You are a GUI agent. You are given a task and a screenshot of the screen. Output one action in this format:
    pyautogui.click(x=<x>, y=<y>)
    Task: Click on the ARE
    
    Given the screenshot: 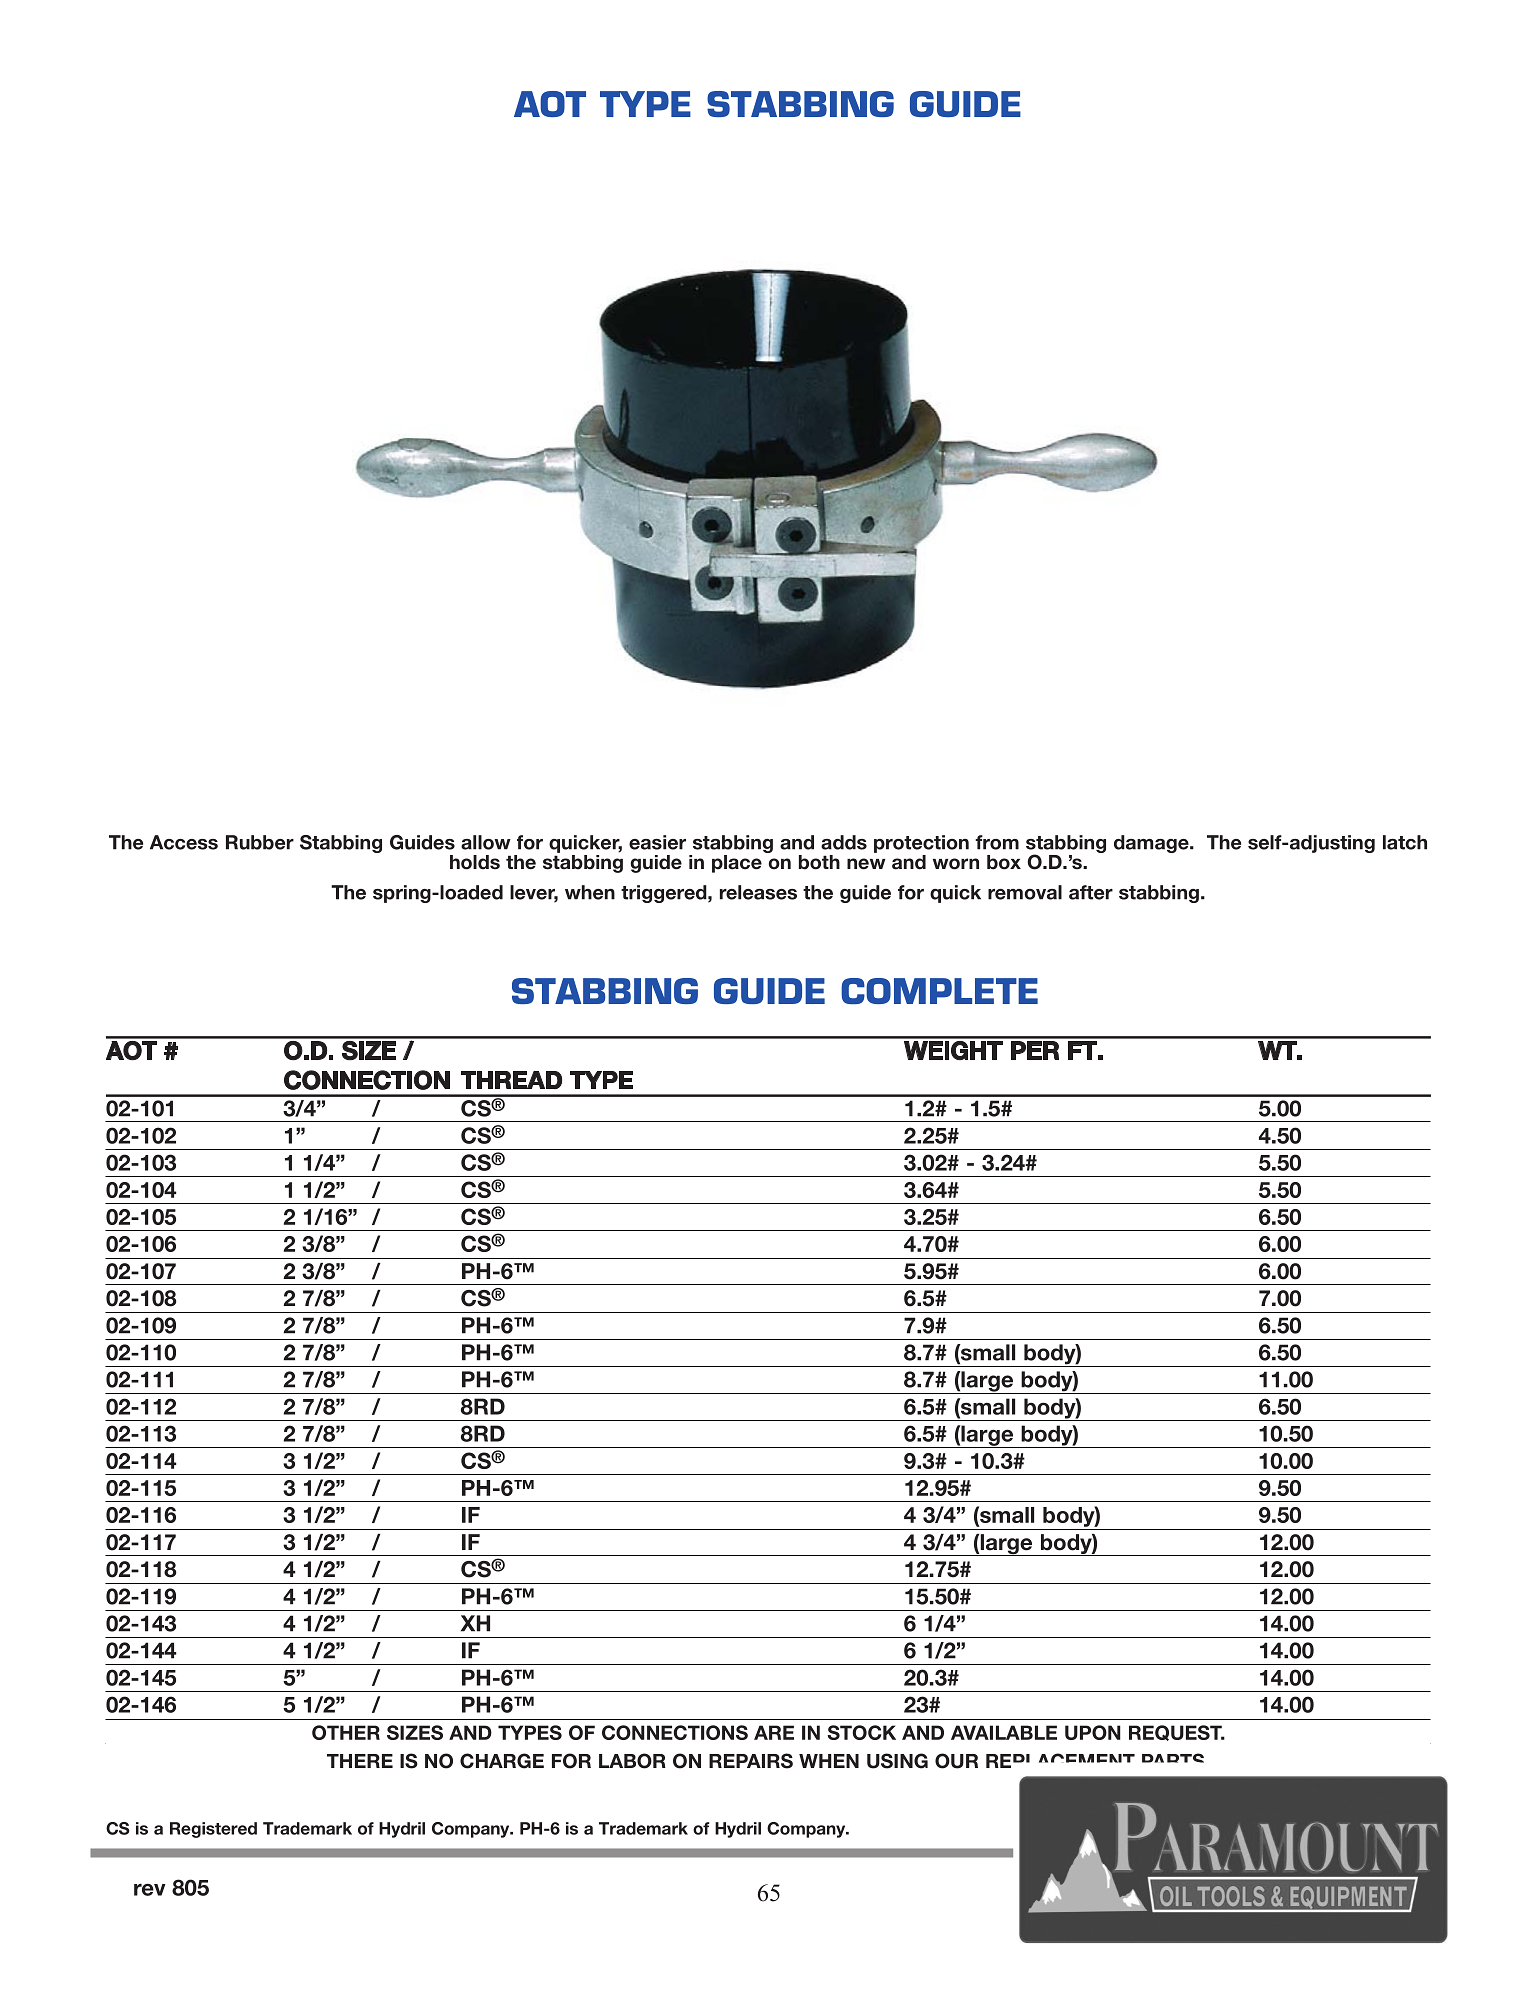 What is the action you would take?
    pyautogui.click(x=774, y=1732)
